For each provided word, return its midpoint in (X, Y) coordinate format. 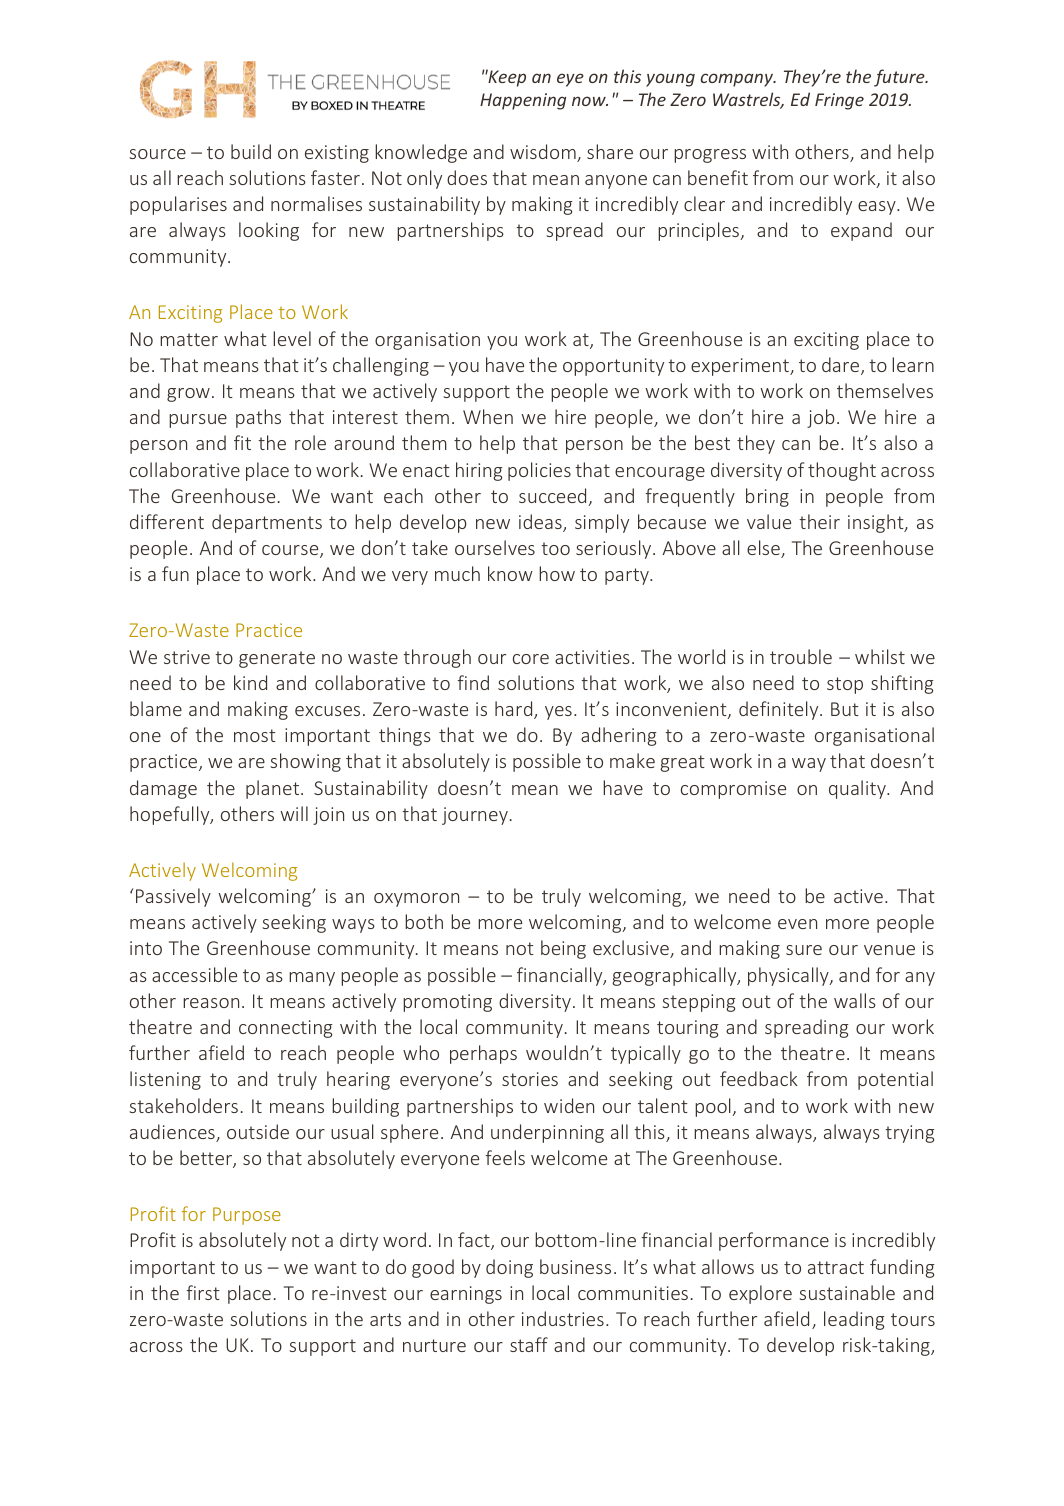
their (819, 521)
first (203, 1292)
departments (267, 523)
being (563, 949)
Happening (523, 101)
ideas (541, 523)
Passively (173, 897)
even (797, 924)
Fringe (839, 101)
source (157, 154)
